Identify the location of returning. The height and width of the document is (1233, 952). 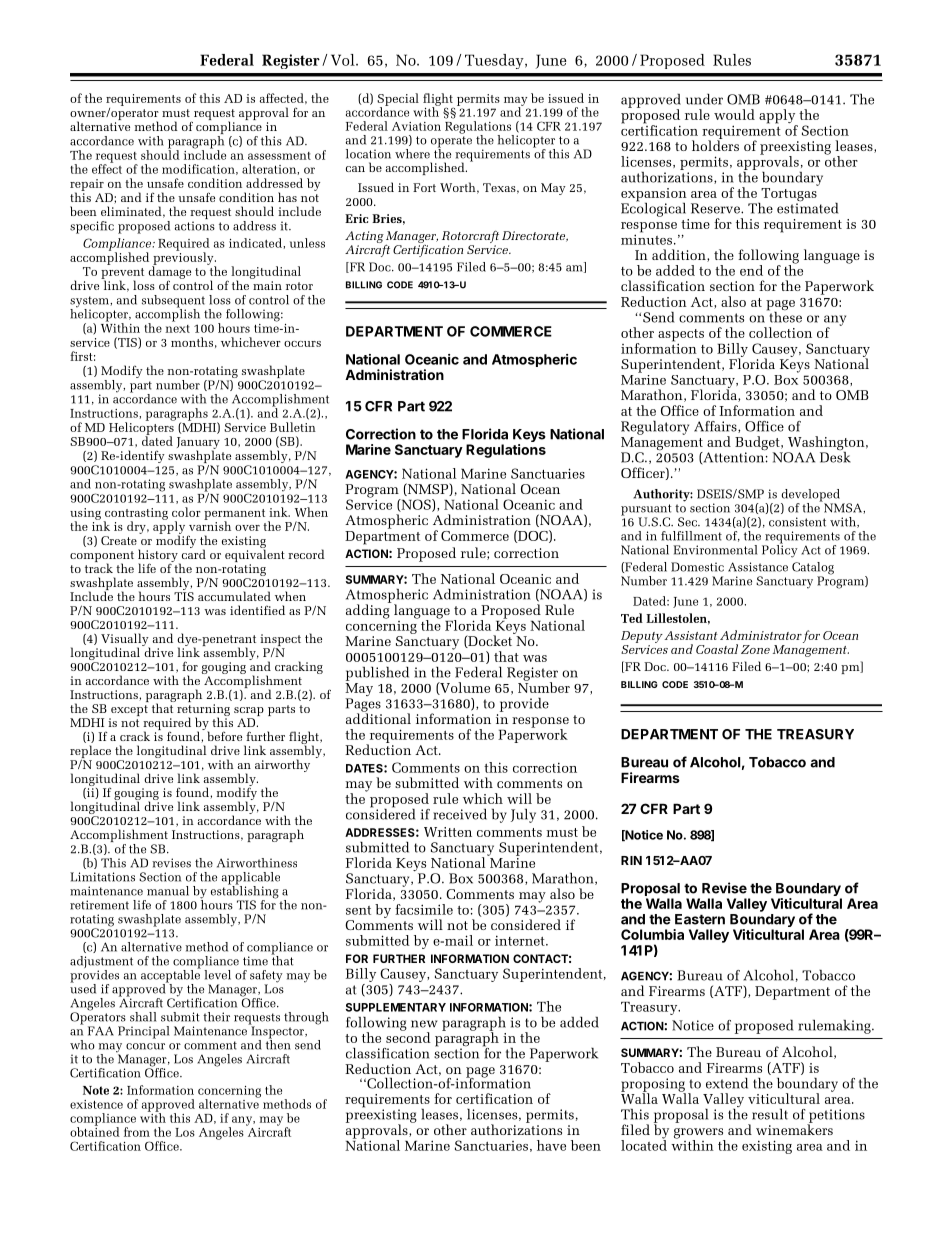
(203, 711).
